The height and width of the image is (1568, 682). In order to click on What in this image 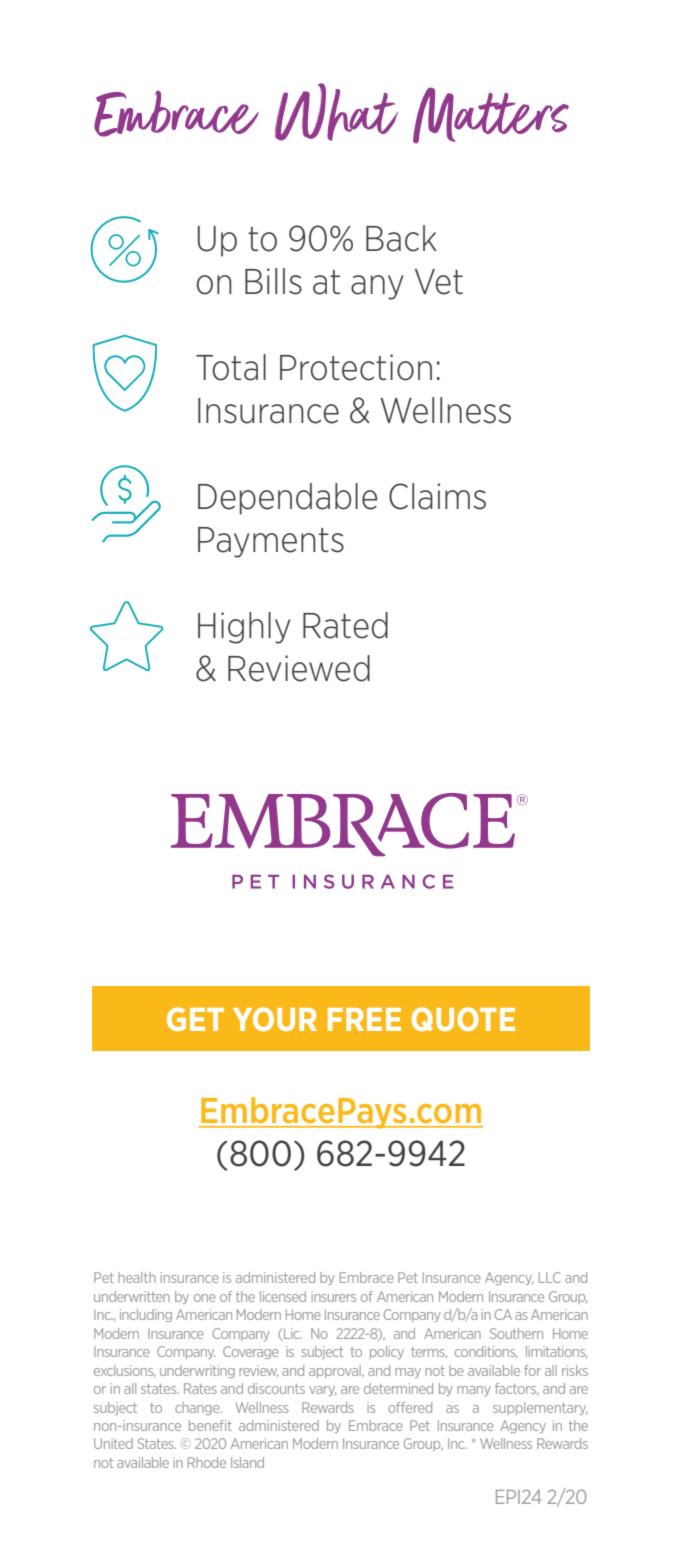, I will do `click(336, 112)`.
